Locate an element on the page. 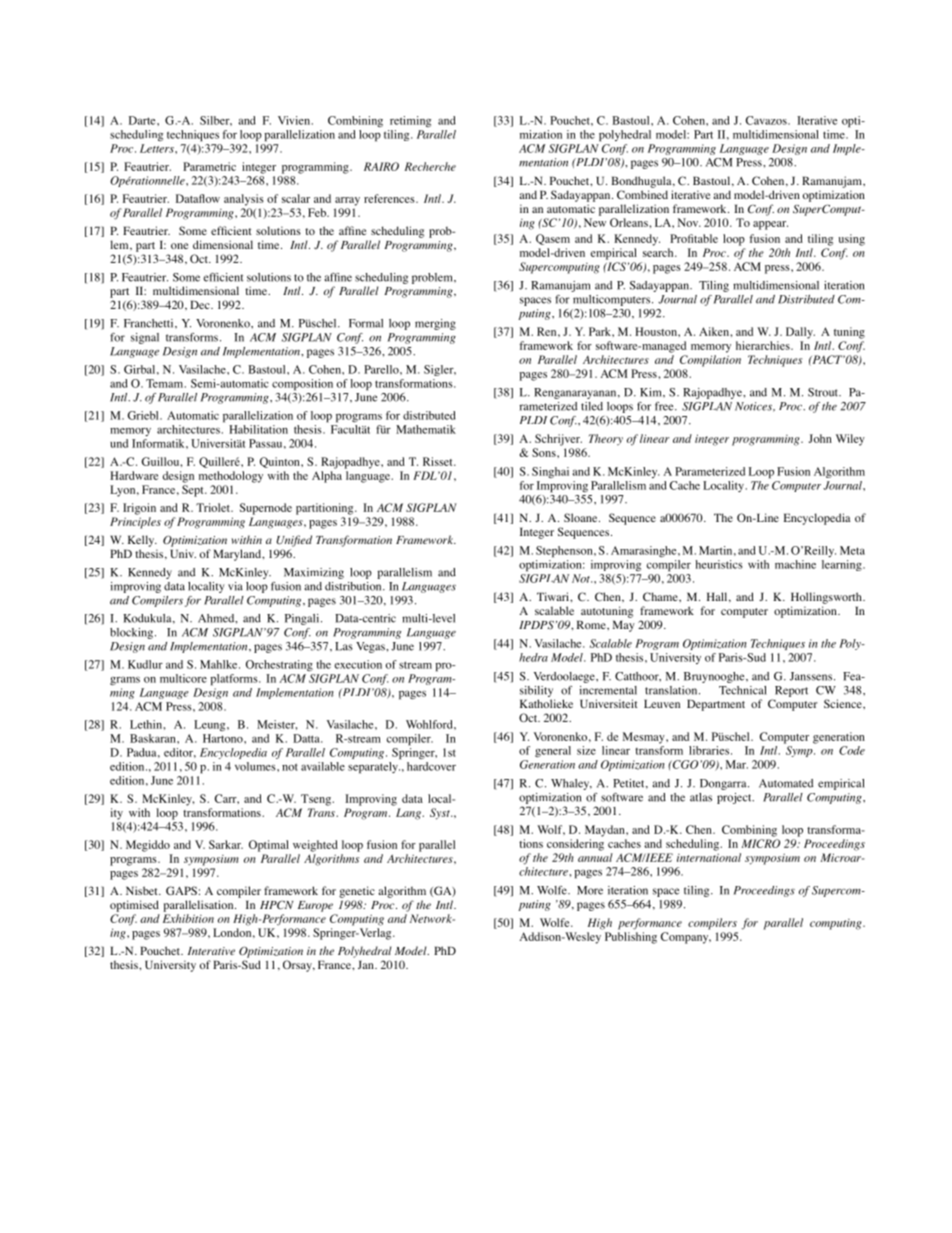 The height and width of the document is (1233, 952). Stephenson is located at coordinates (565, 552).
